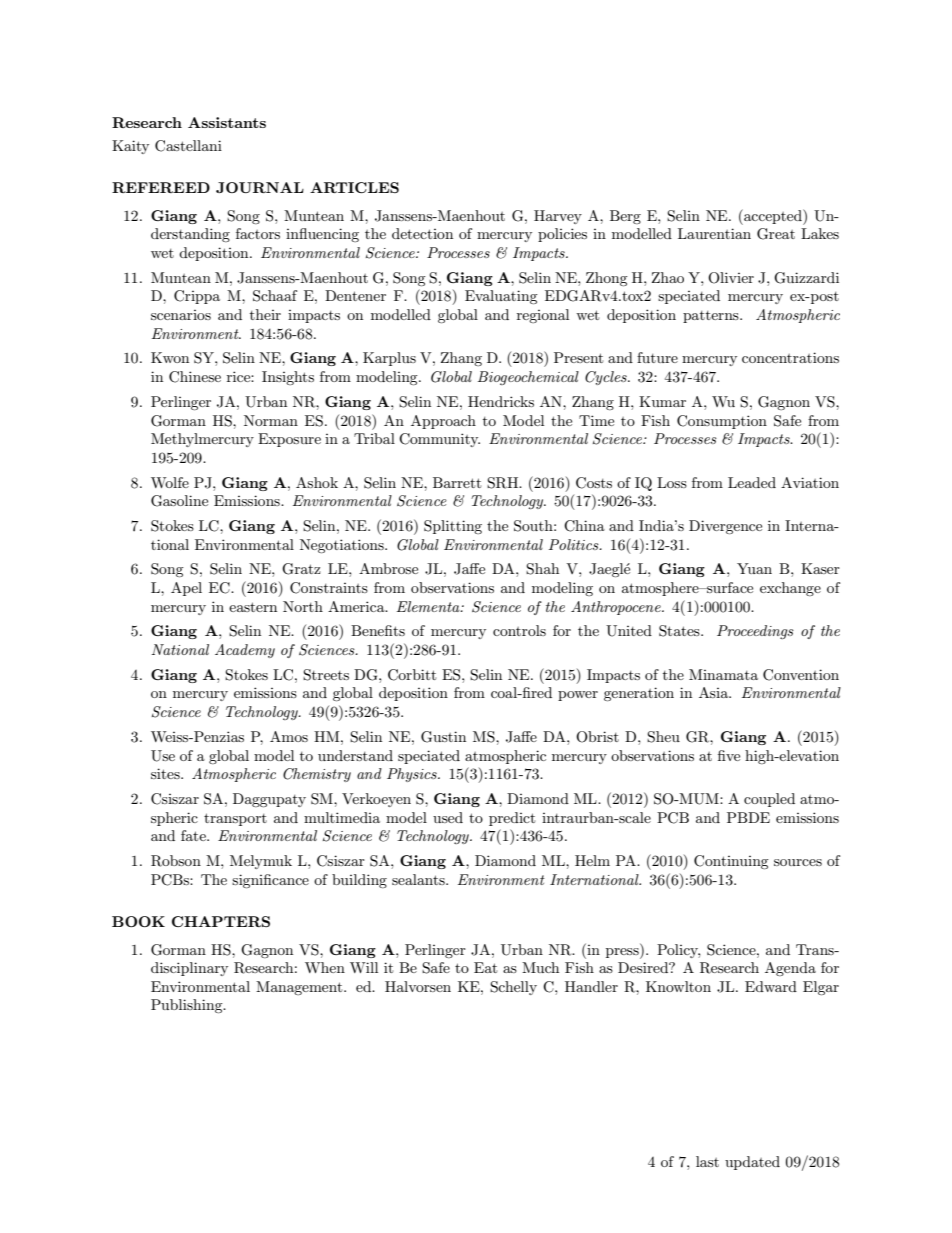  Describe the element at coordinates (755, 632) in the document. I see `Proceedings` at that location.
